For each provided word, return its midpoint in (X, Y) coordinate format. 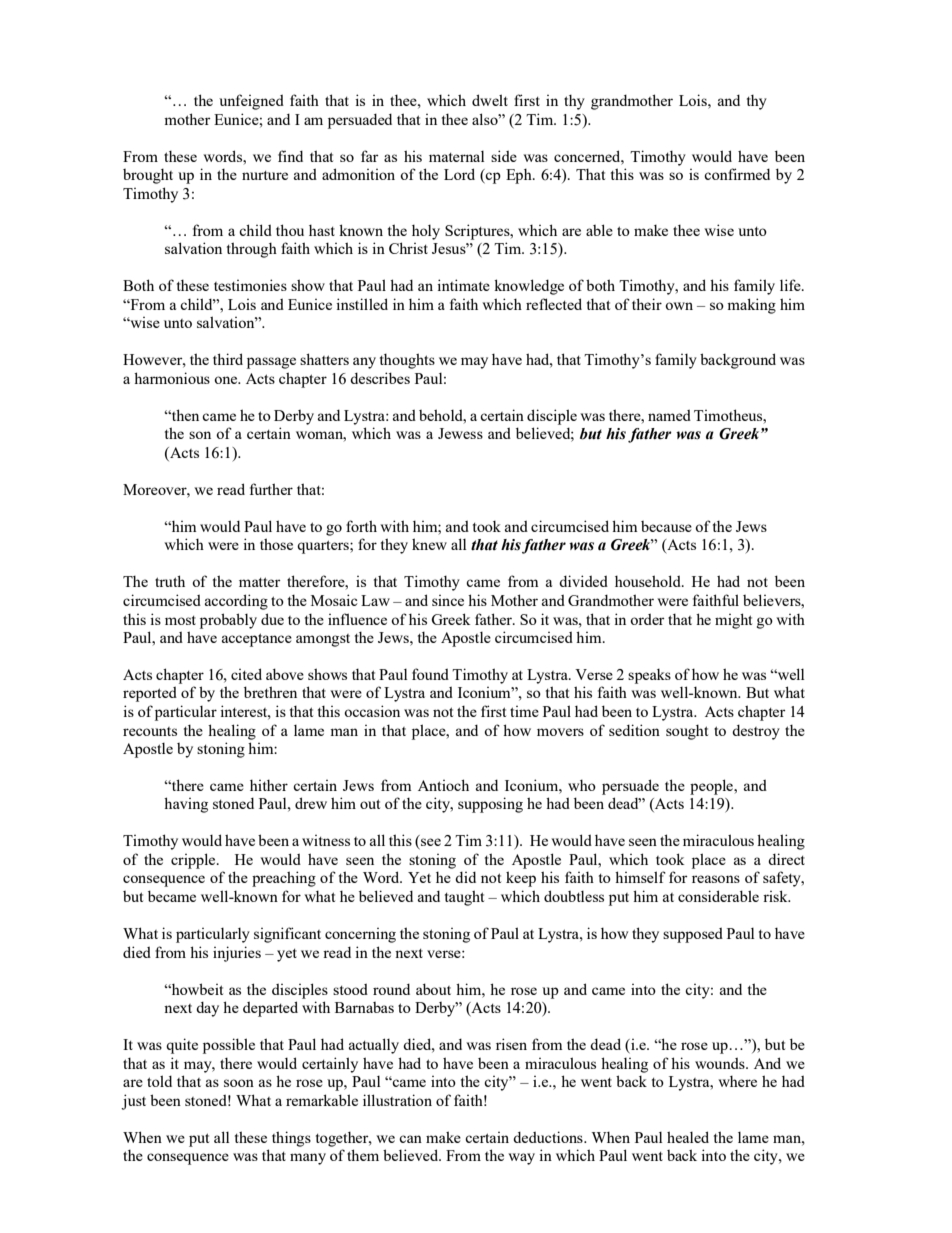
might (733, 621)
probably (228, 621)
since (448, 600)
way (521, 1159)
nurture (265, 175)
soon (239, 1083)
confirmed (737, 174)
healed (688, 1137)
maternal (456, 156)
